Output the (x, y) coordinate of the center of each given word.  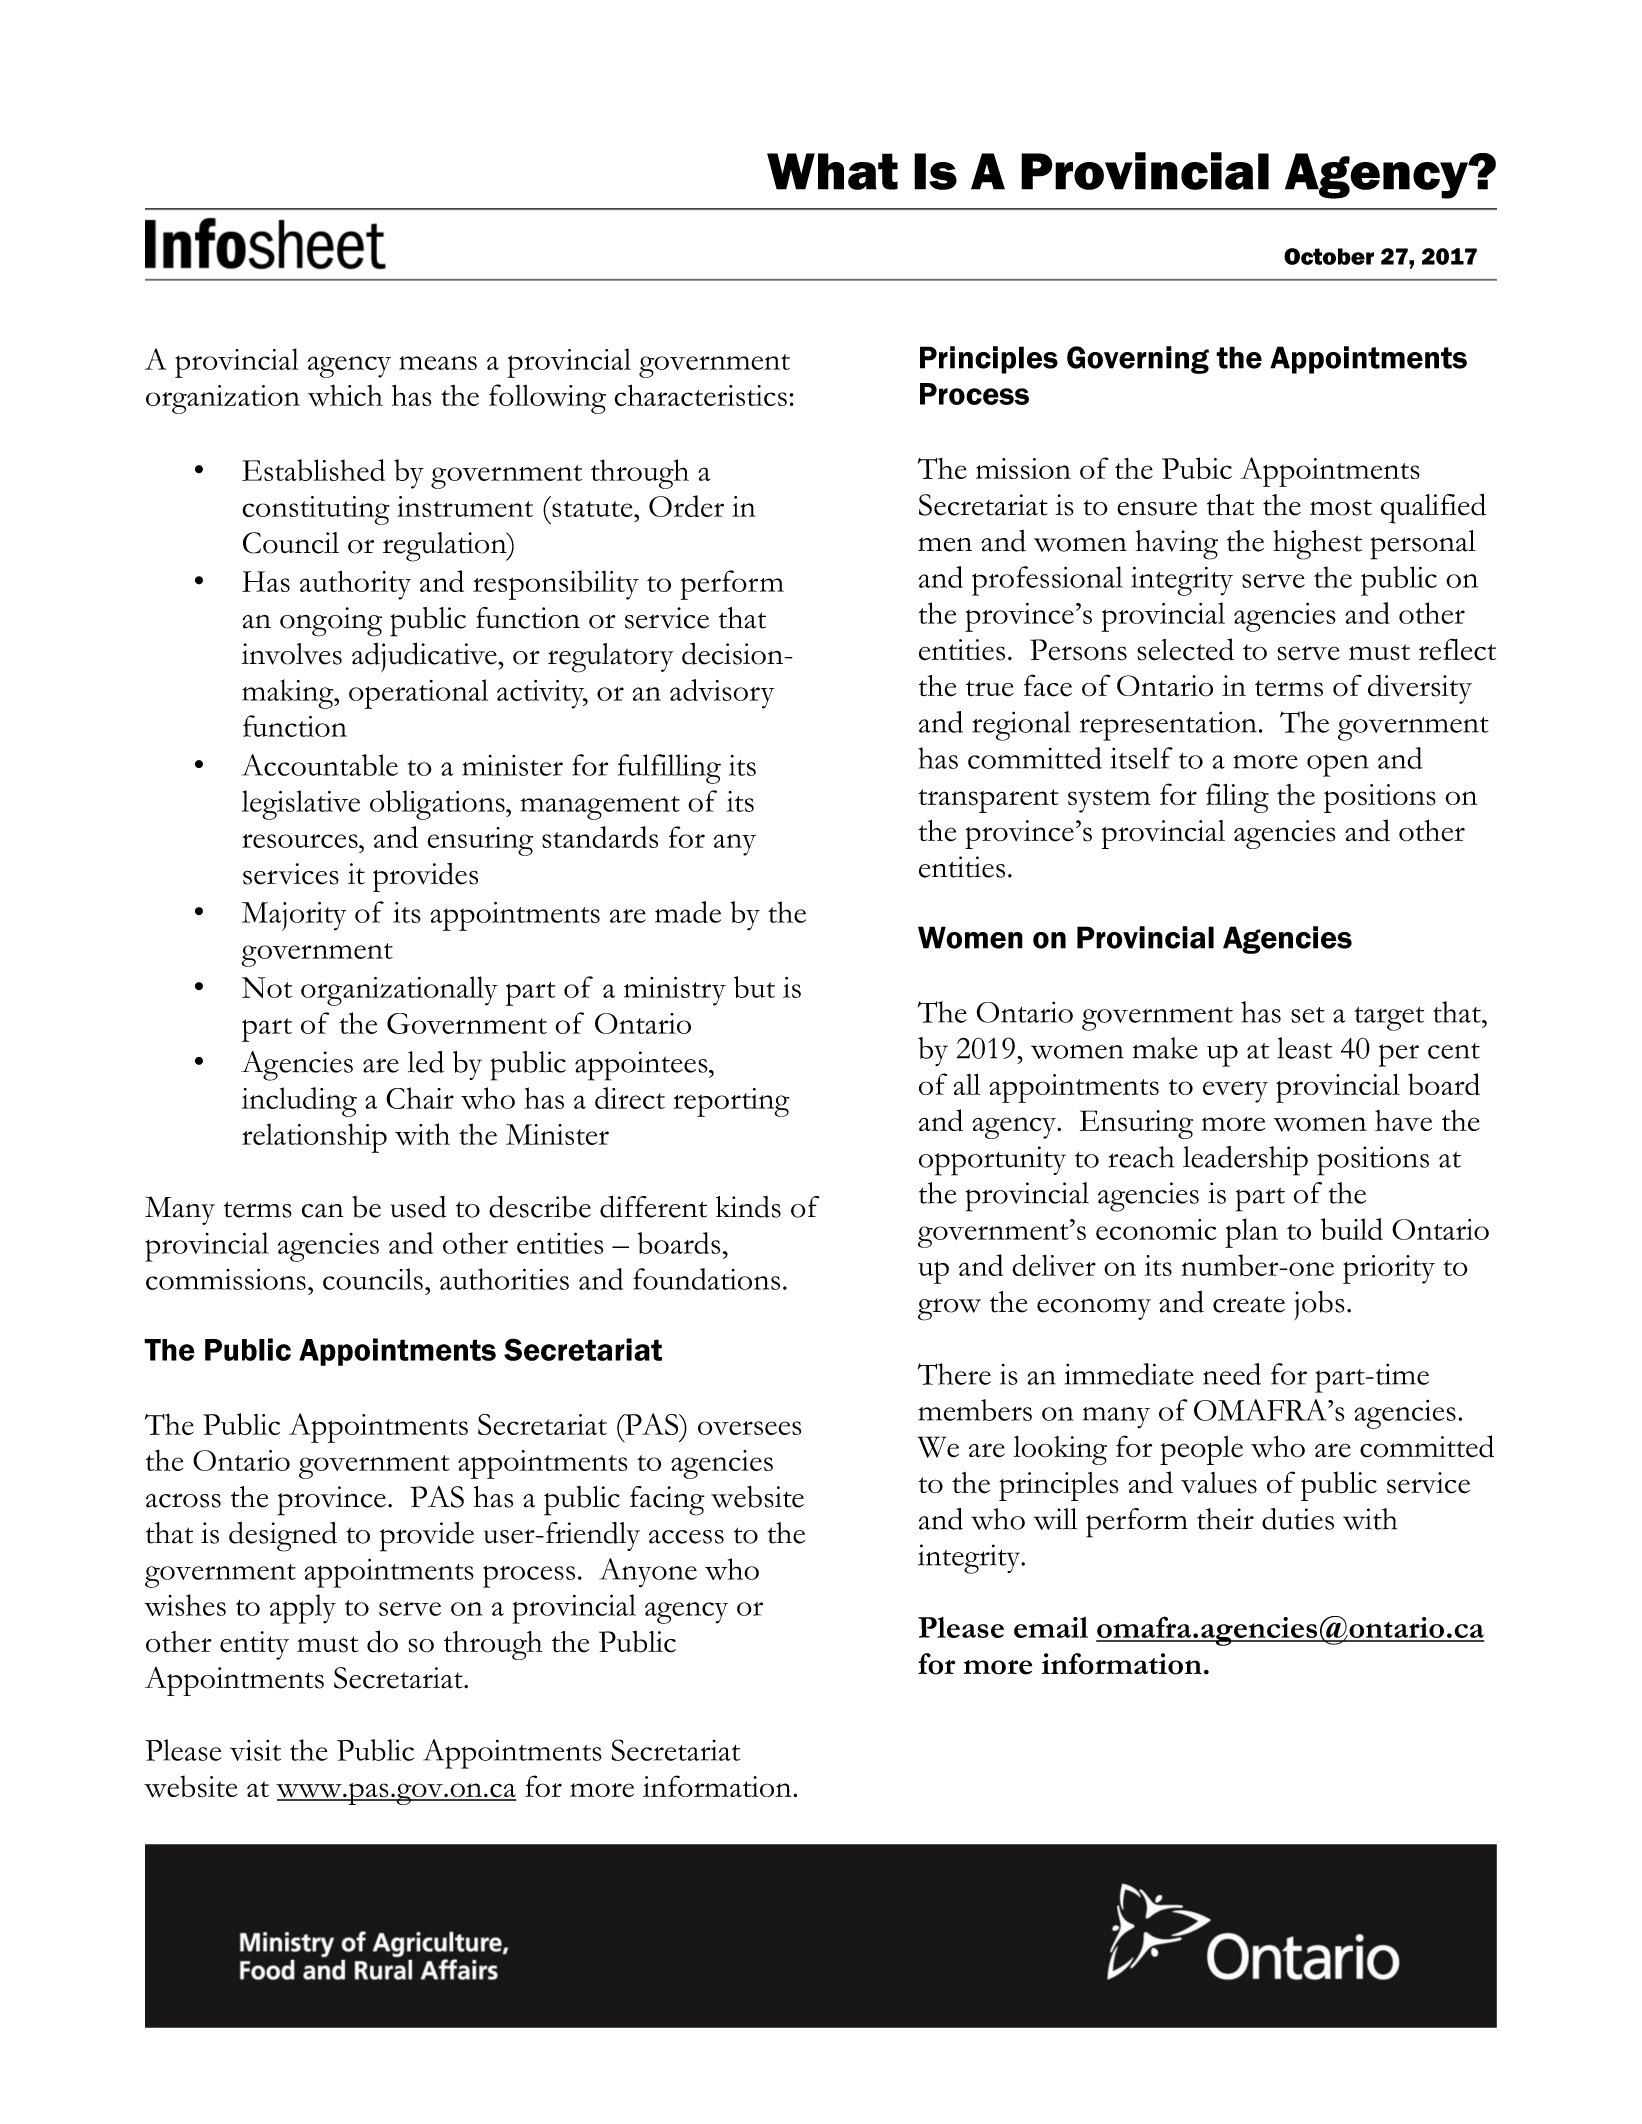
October (1329, 256)
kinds (748, 1207)
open (1338, 765)
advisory (722, 694)
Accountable (320, 765)
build (1352, 1229)
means (438, 363)
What (832, 171)
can (322, 1211)
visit (255, 1750)
